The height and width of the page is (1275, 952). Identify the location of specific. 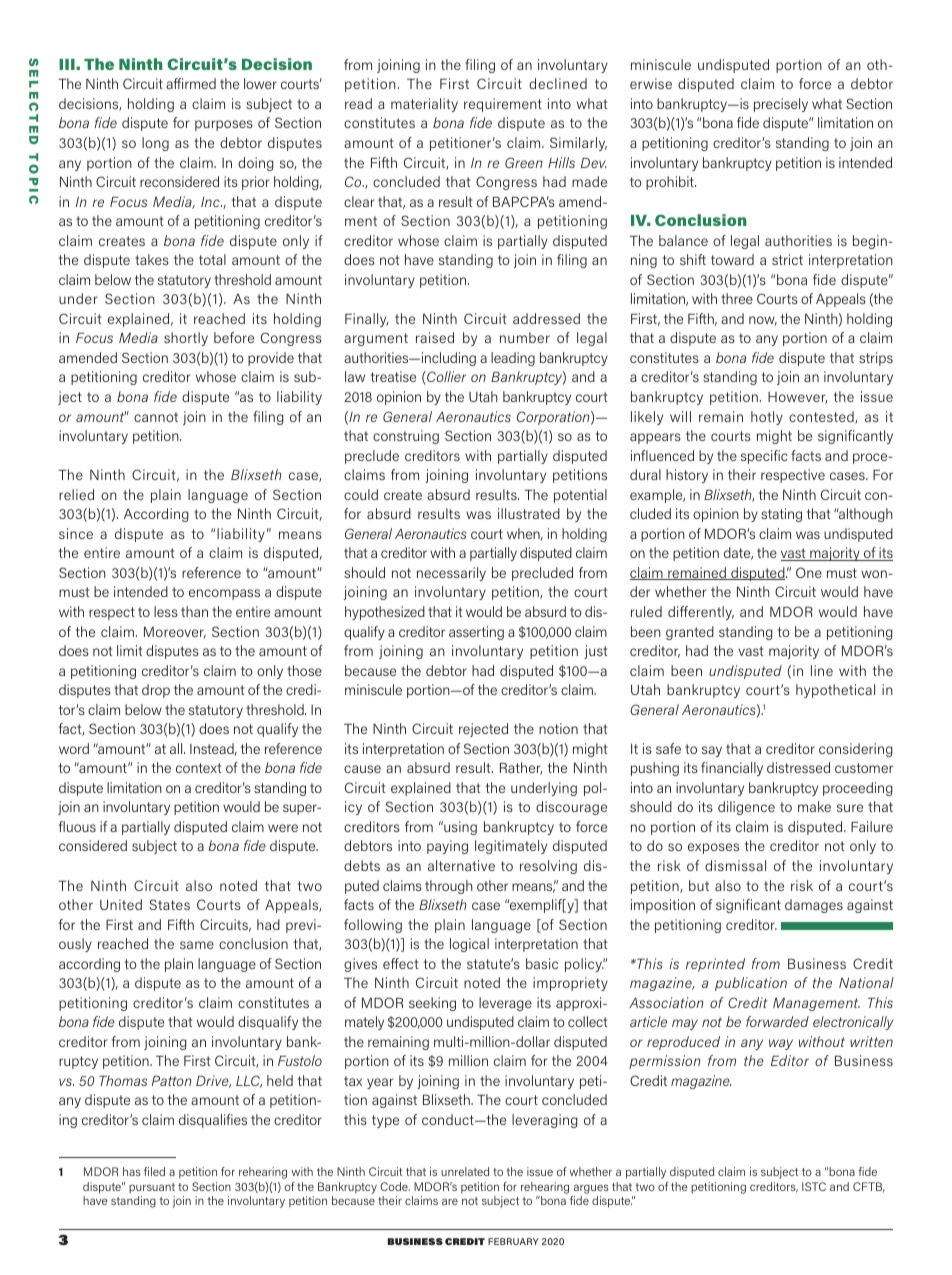
(764, 457).
